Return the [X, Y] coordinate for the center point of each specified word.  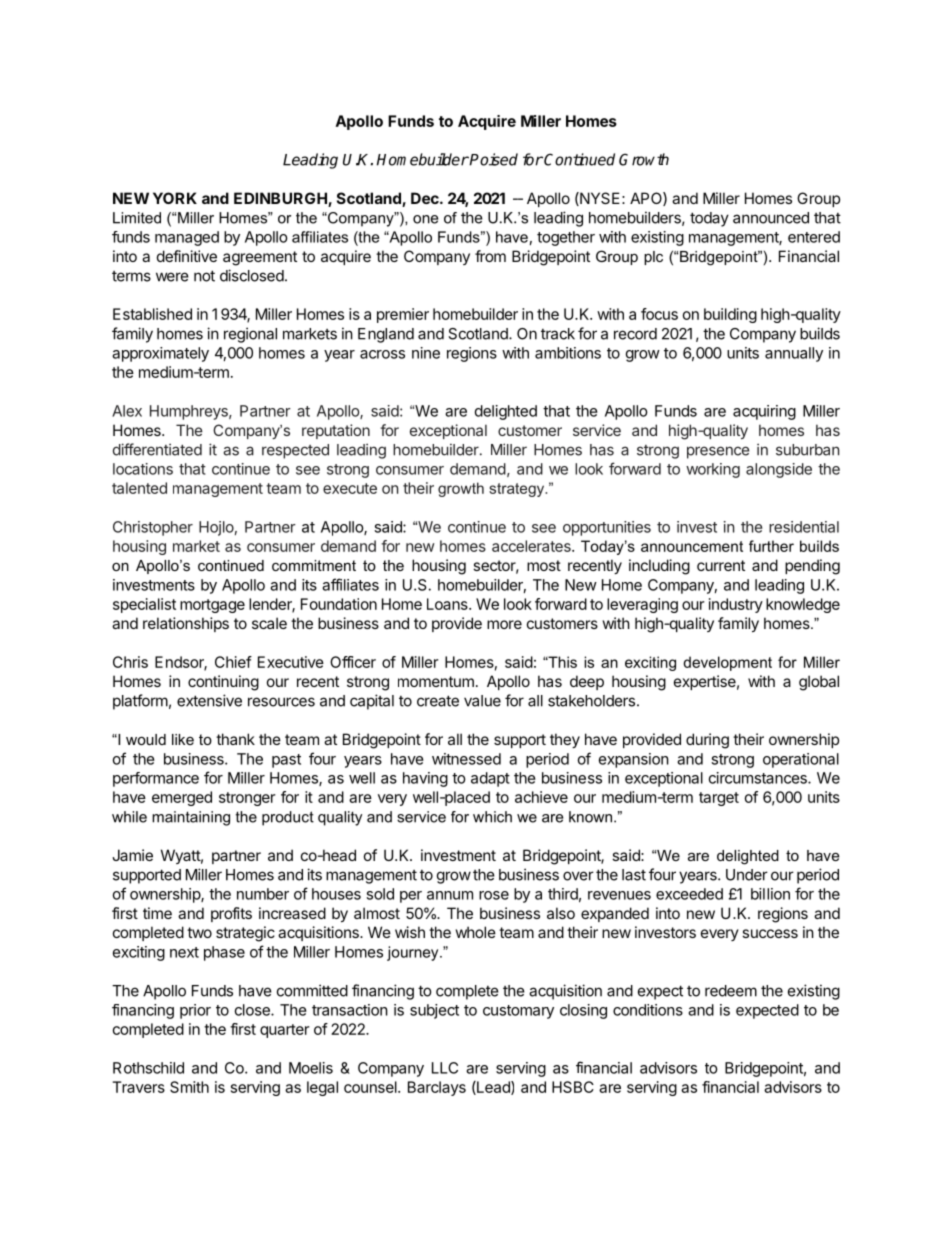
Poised [493, 159]
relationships [186, 624]
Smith [189, 1087]
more [504, 624]
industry [736, 605]
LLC [445, 1068]
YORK [175, 198]
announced [771, 218]
